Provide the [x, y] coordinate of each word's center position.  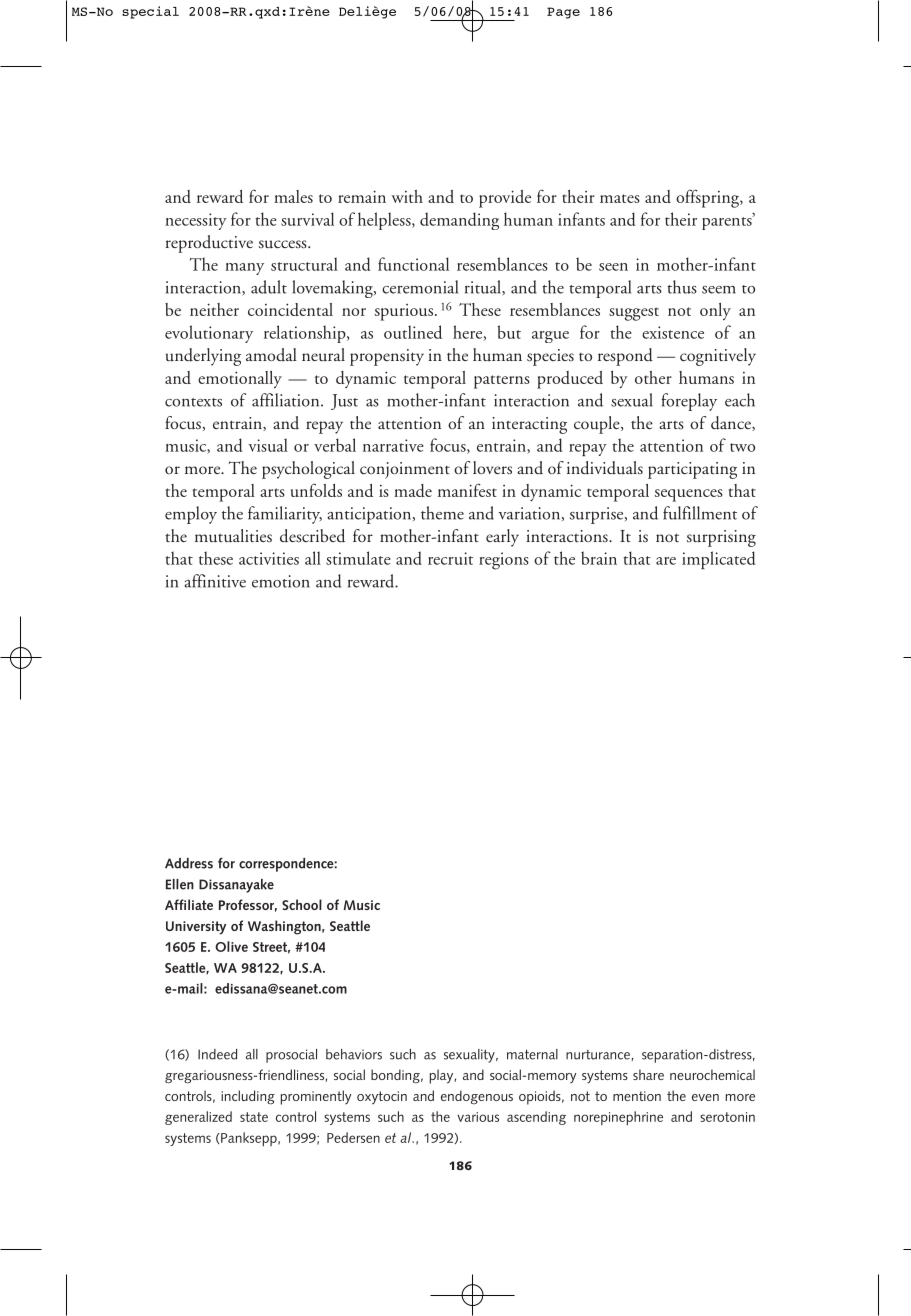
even [705, 1097]
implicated [719, 560]
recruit [450, 558]
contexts [193, 402]
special [150, 12]
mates [620, 198]
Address [189, 863]
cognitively [718, 357]
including [248, 1097]
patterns [502, 382]
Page [563, 13]
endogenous [477, 1097]
